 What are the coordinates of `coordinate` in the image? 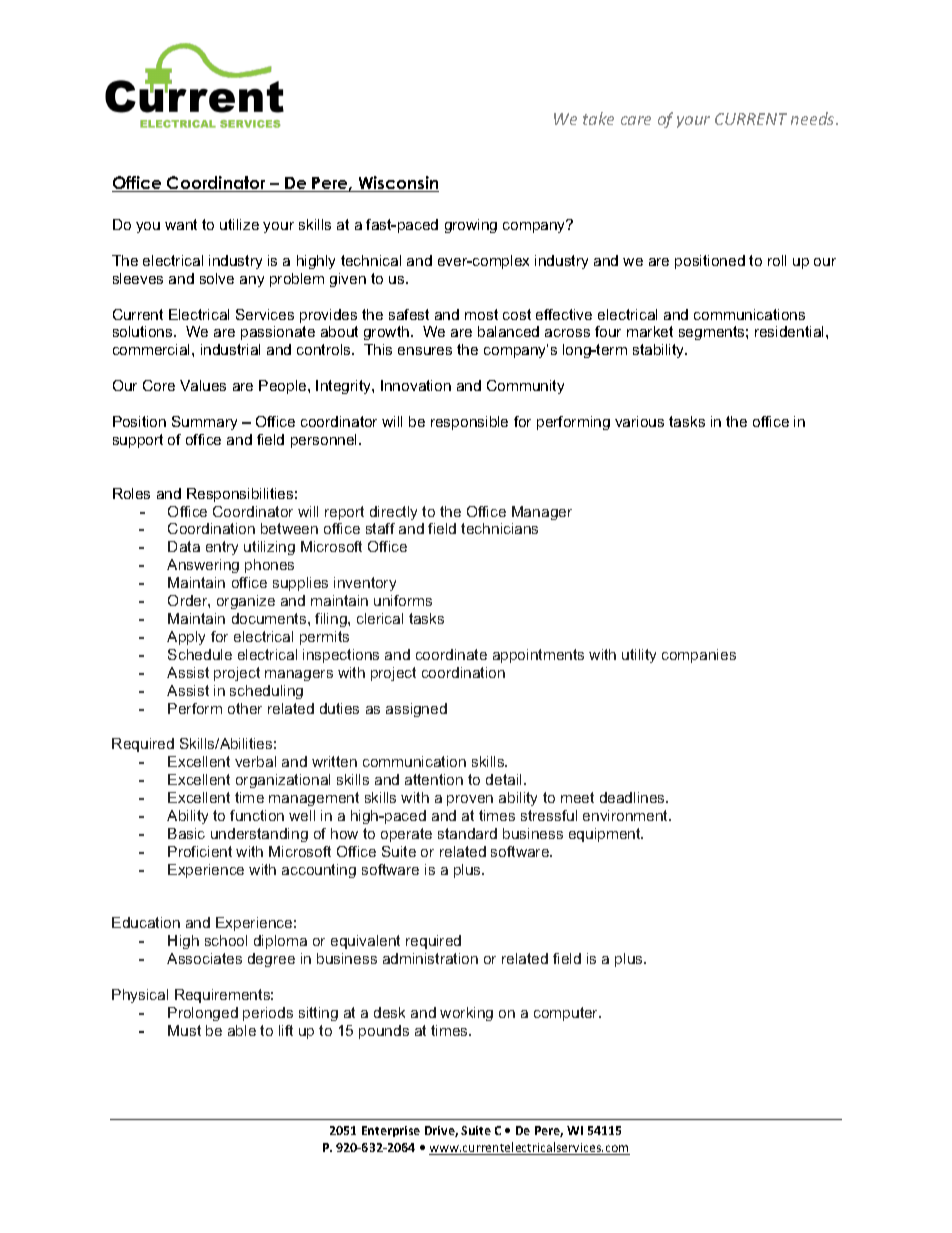 It's located at (451, 654).
